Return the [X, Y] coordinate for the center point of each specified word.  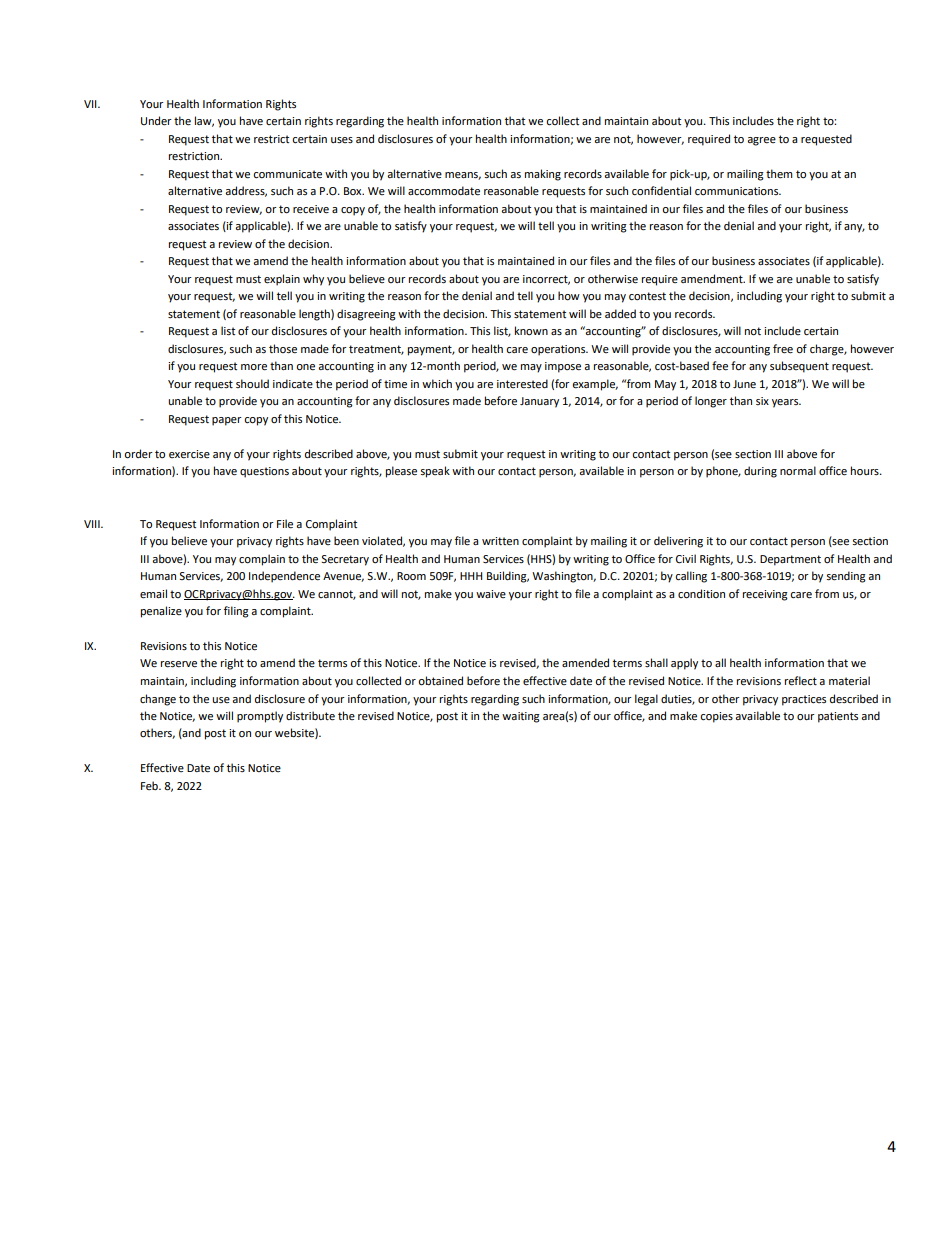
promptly [260, 717]
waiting [521, 717]
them [779, 174]
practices [804, 700]
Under [156, 121]
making [543, 175]
